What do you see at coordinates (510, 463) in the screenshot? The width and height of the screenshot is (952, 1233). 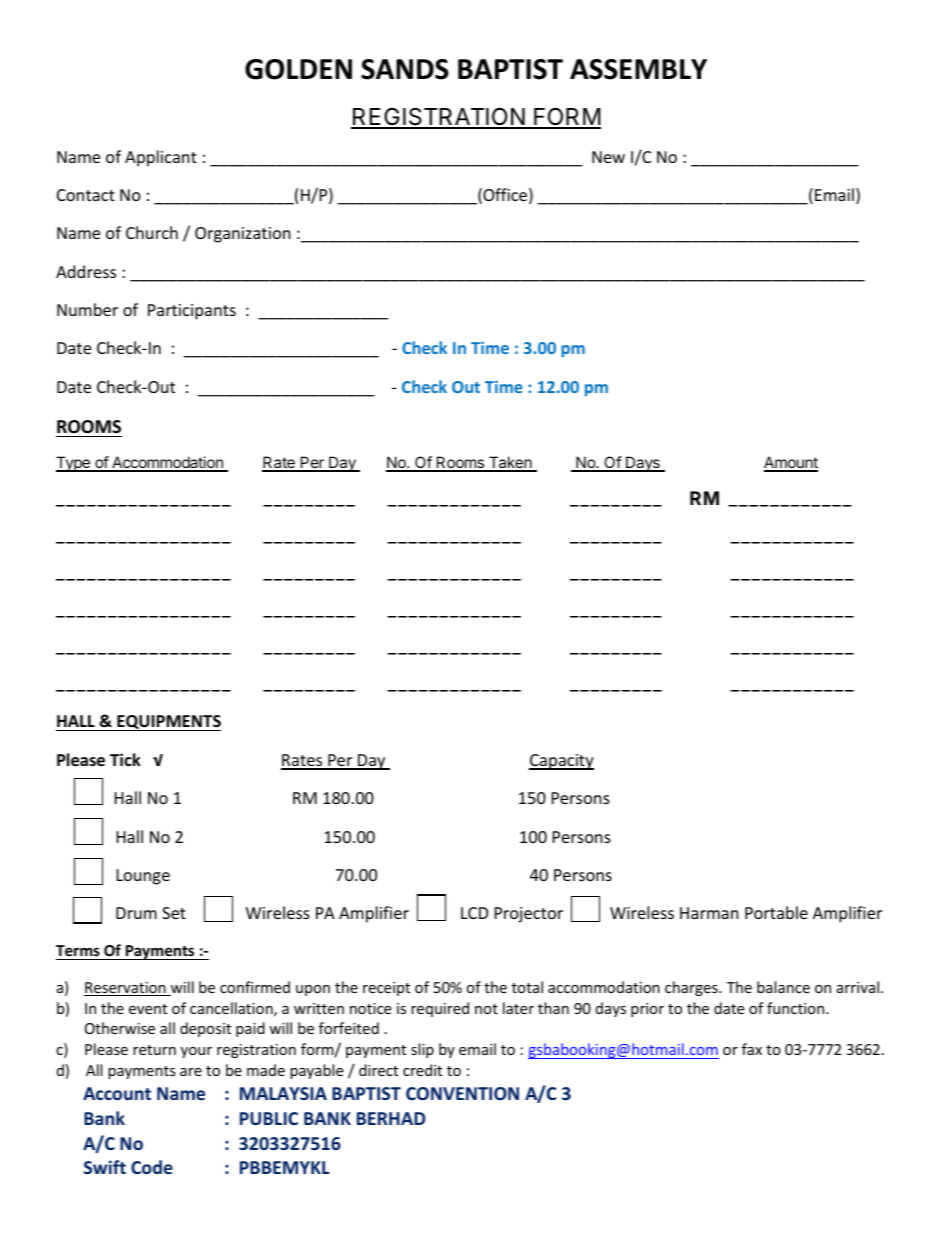 I see `Taken` at bounding box center [510, 463].
